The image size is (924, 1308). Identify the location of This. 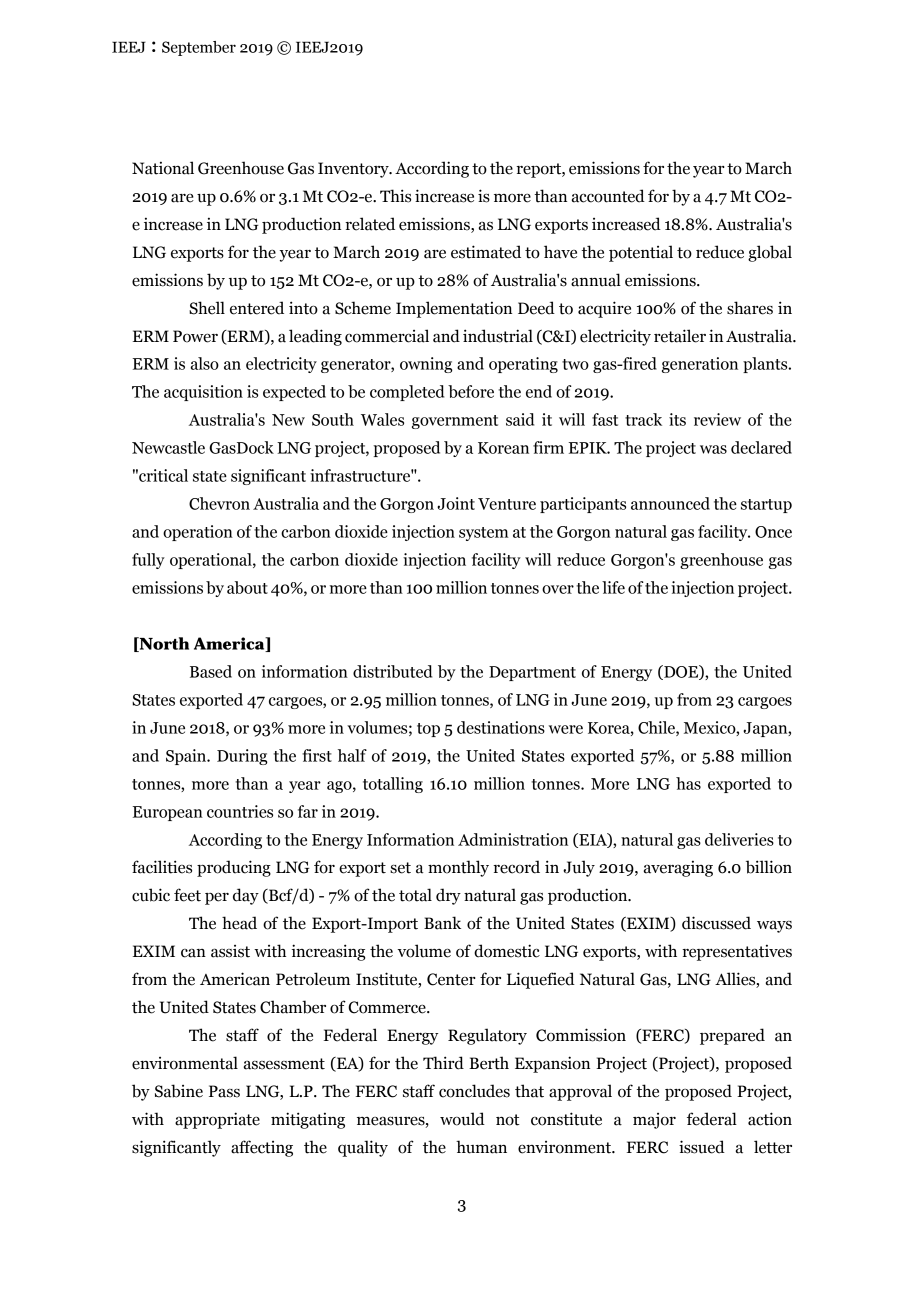
(395, 196).
